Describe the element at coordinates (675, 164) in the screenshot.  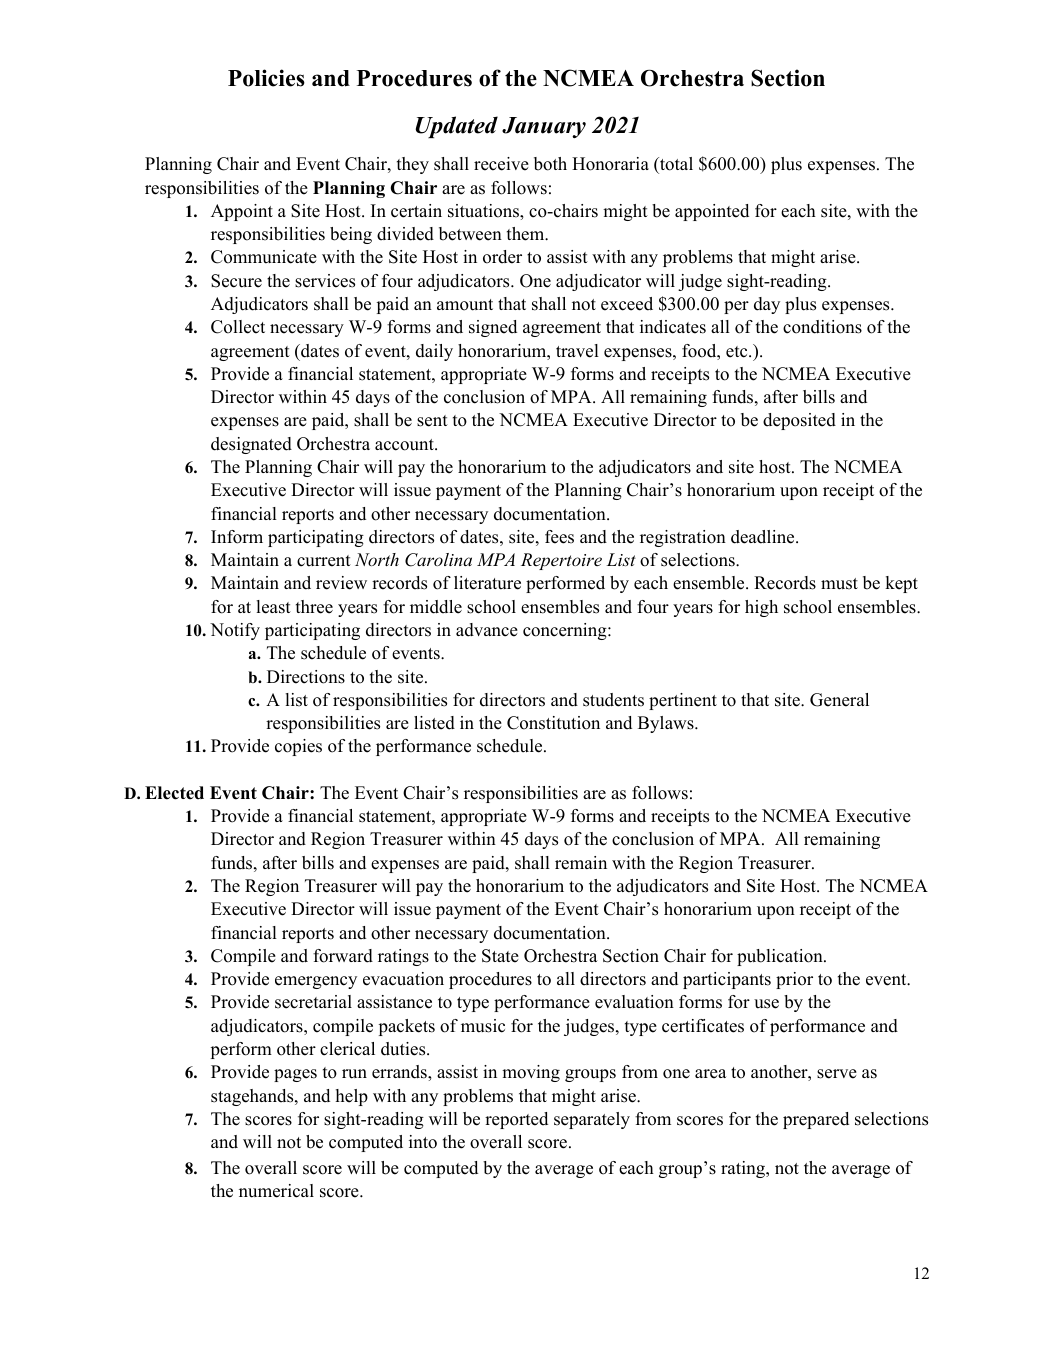
I see `total` at that location.
